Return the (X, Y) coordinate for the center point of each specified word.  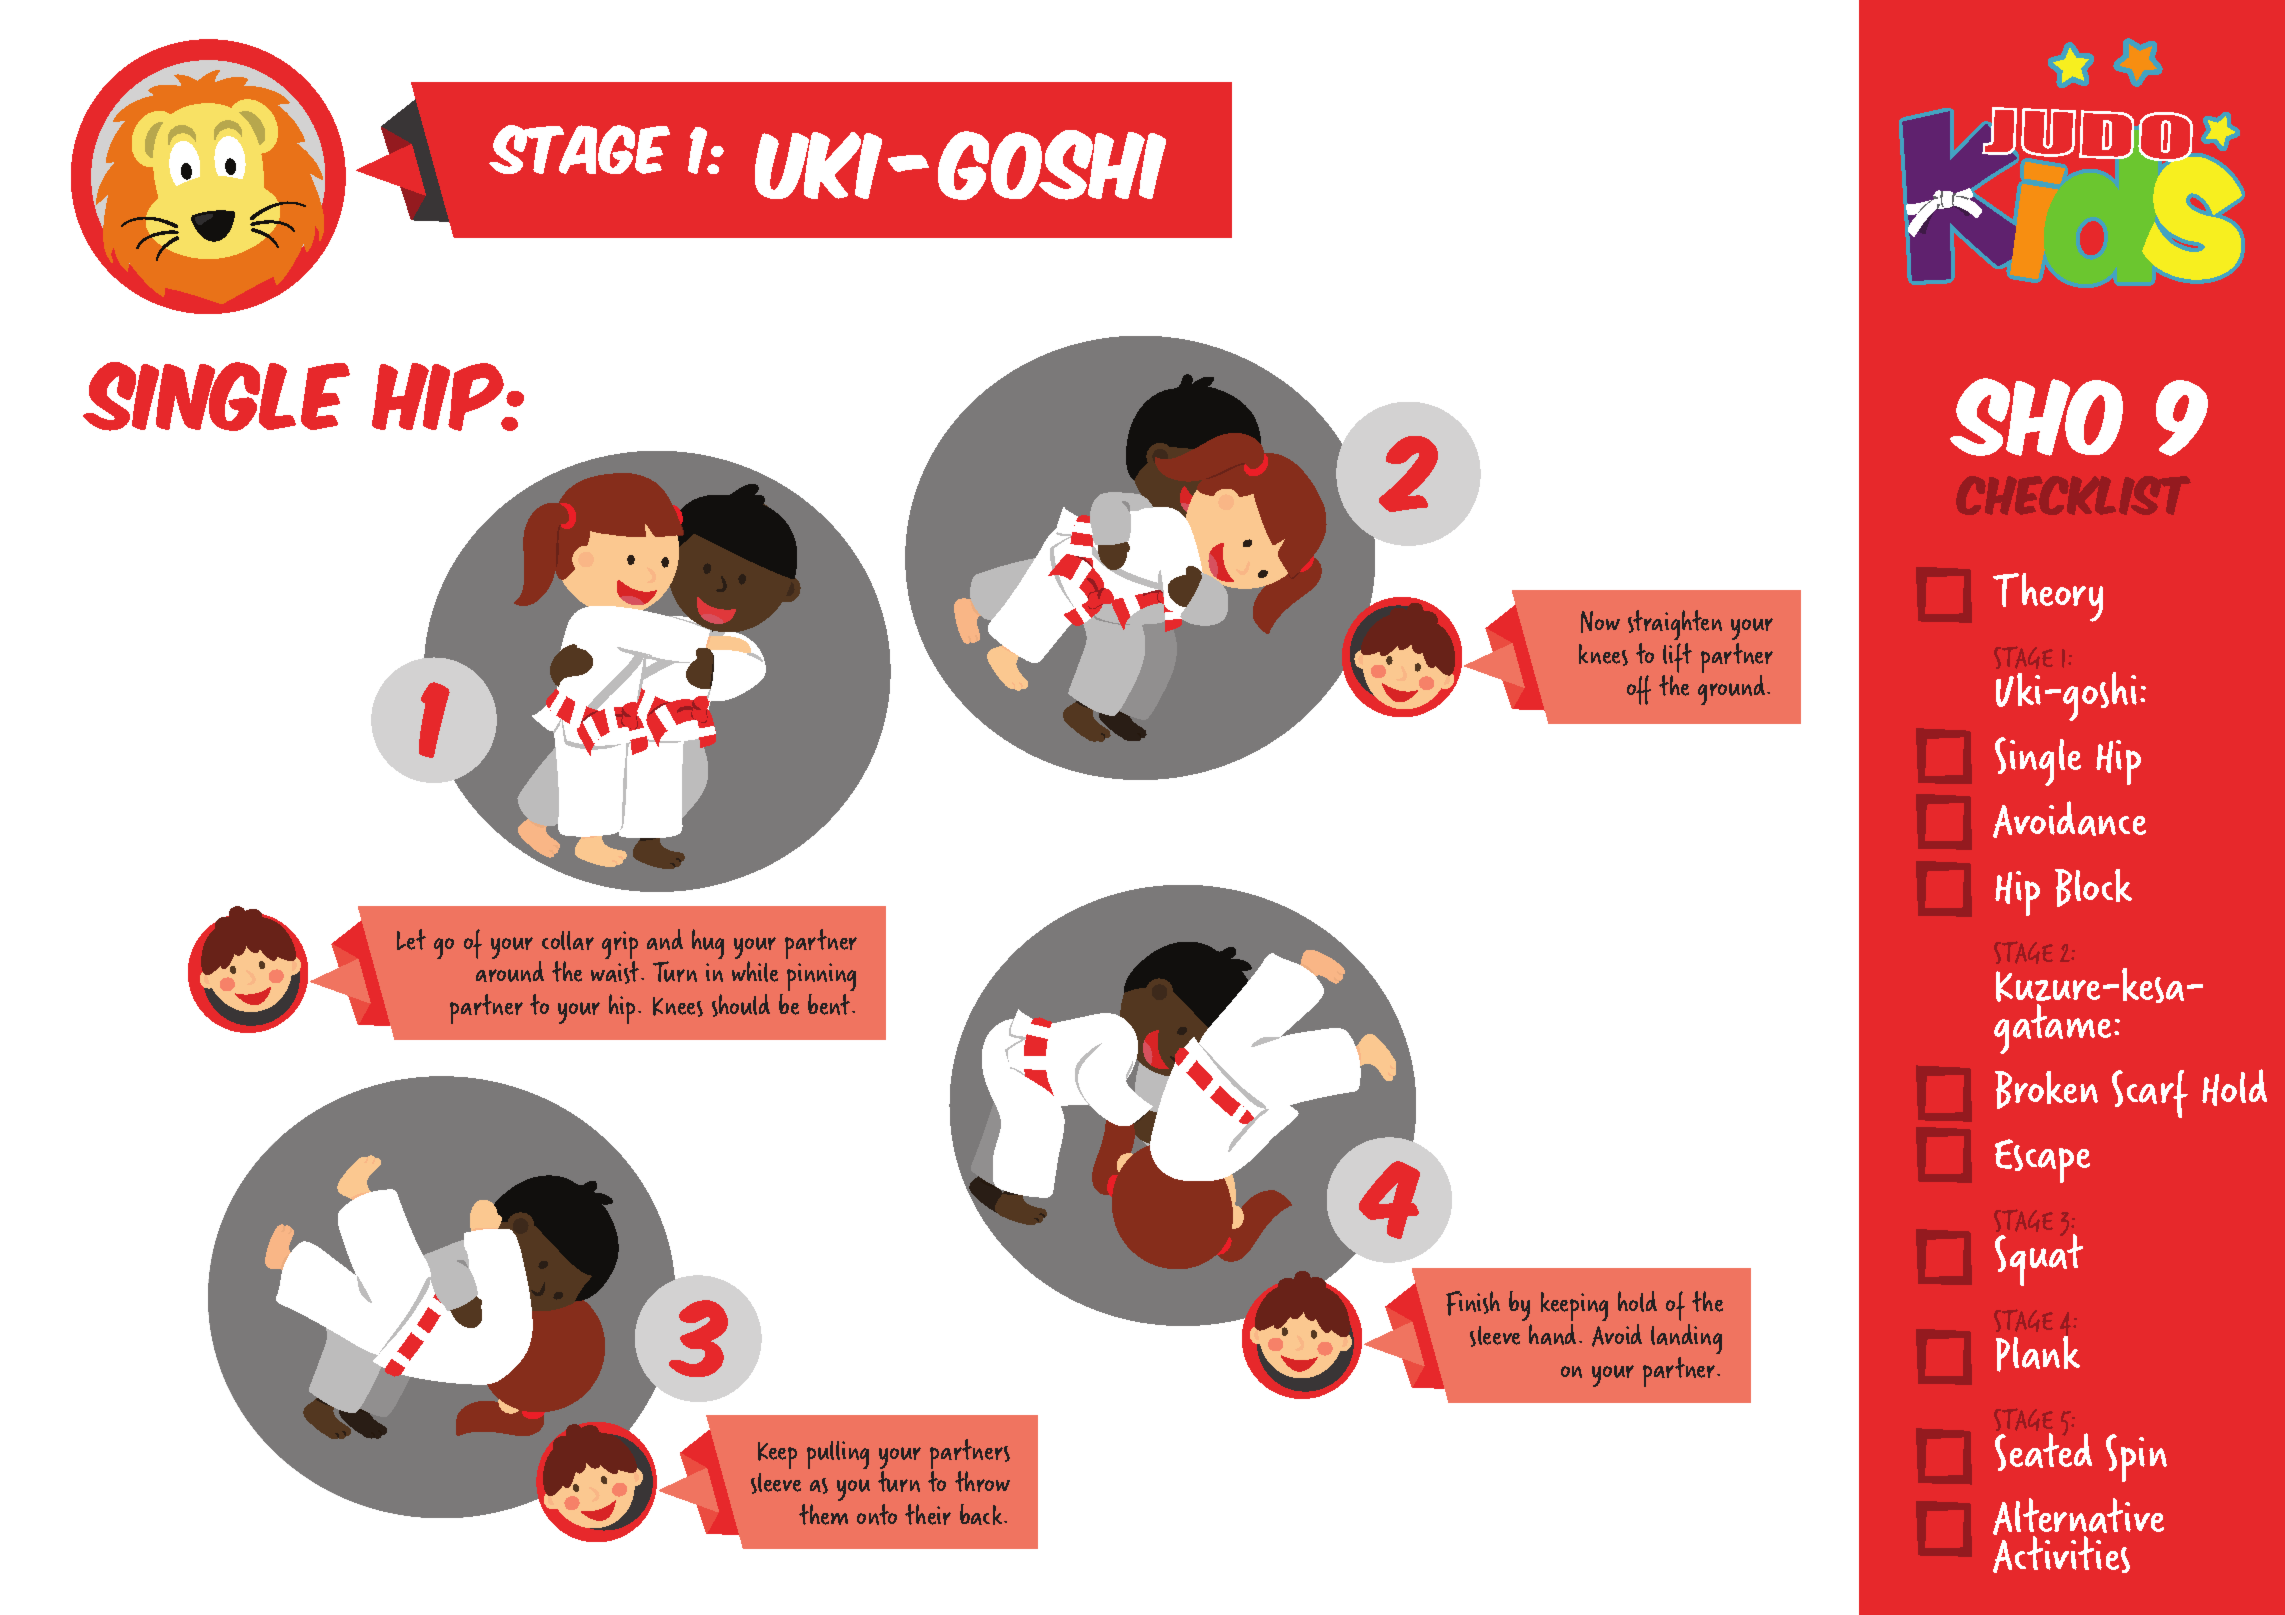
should (741, 1005)
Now (1600, 622)
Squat (2039, 1260)
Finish (1473, 1303)
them (823, 1514)
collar (568, 940)
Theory (2048, 597)
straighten (1675, 625)
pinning (821, 979)
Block (2093, 888)
